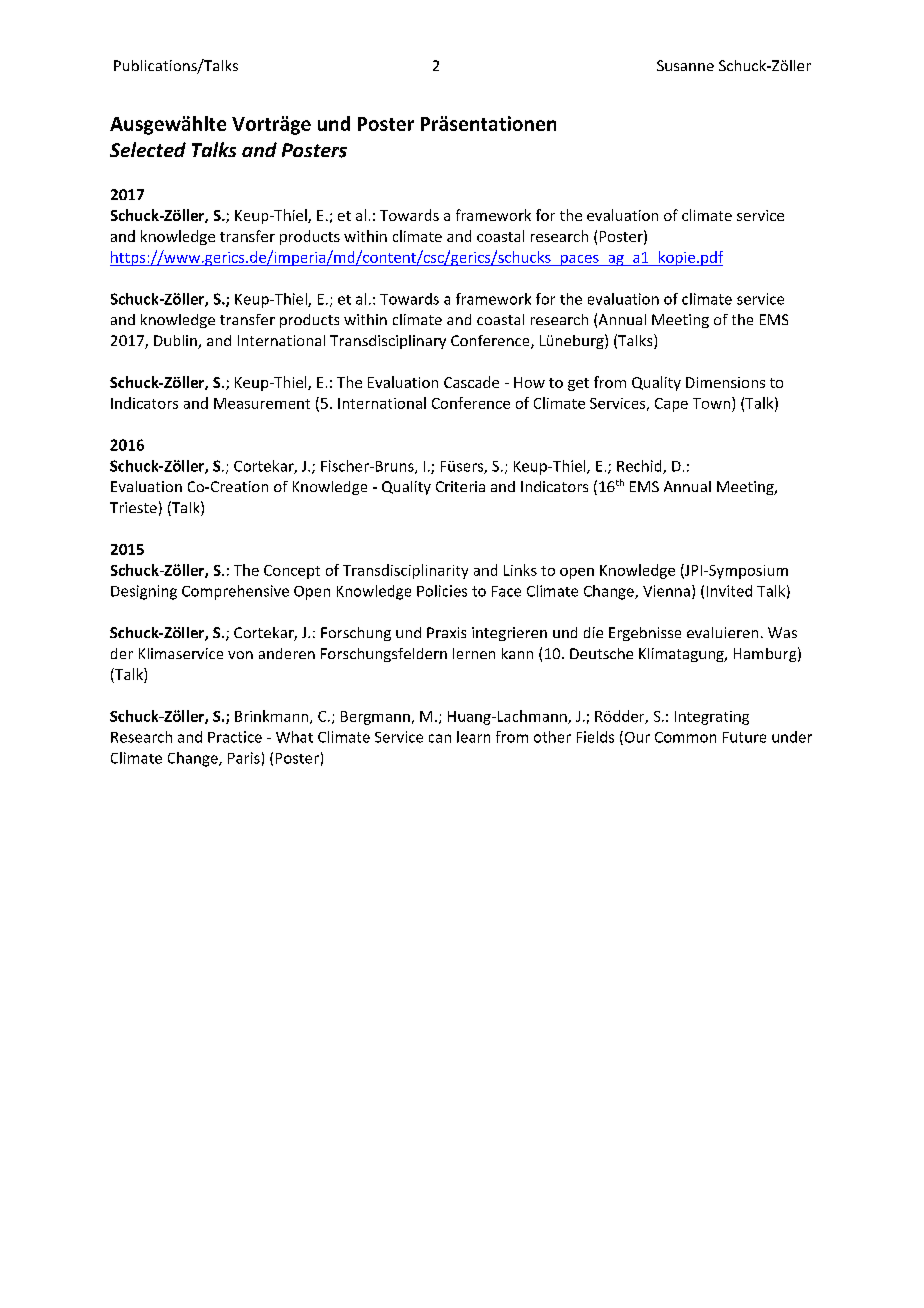  I want to click on Comprehensive, so click(235, 592).
